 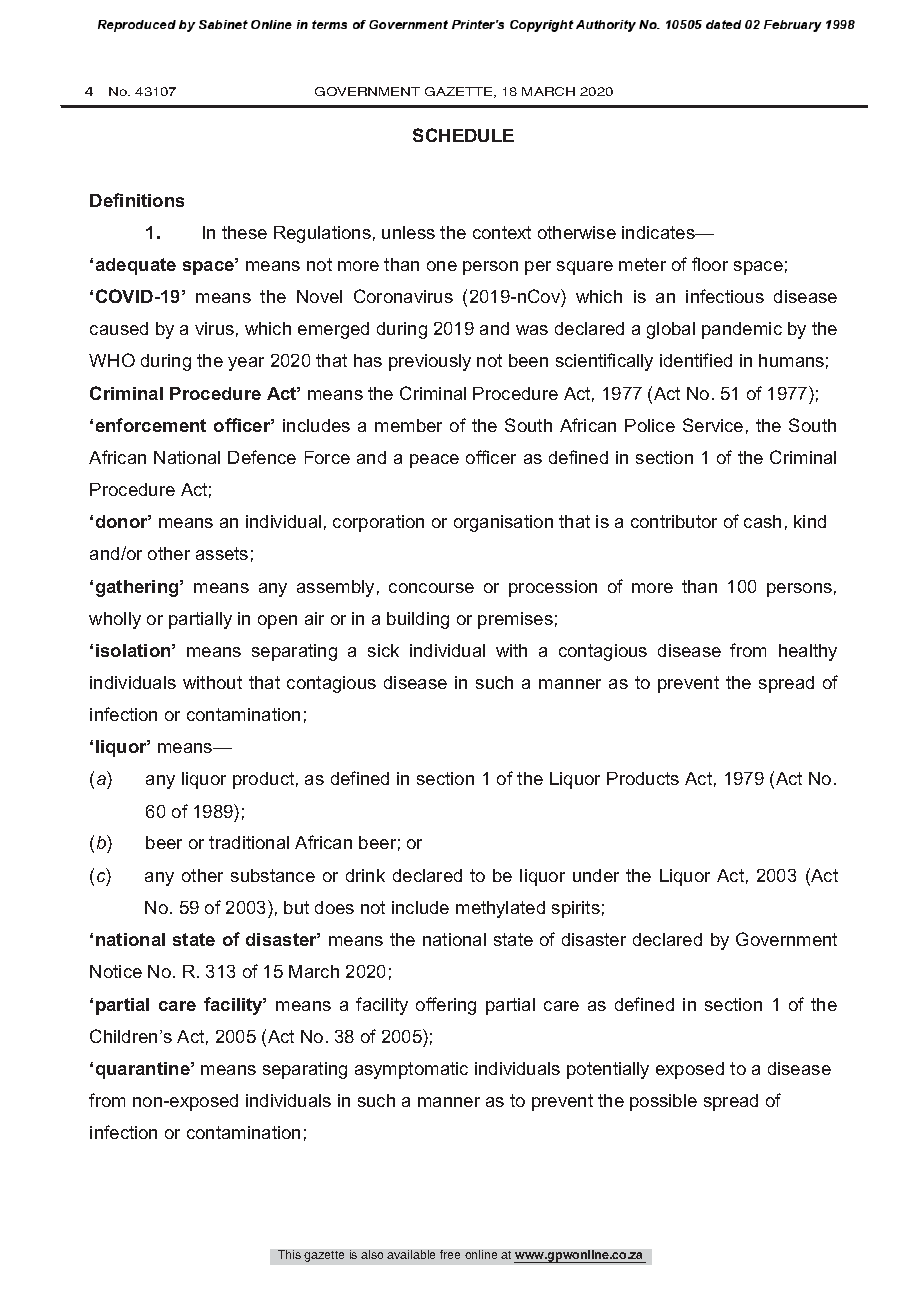 I want to click on SCHEDULE, so click(x=463, y=135).
